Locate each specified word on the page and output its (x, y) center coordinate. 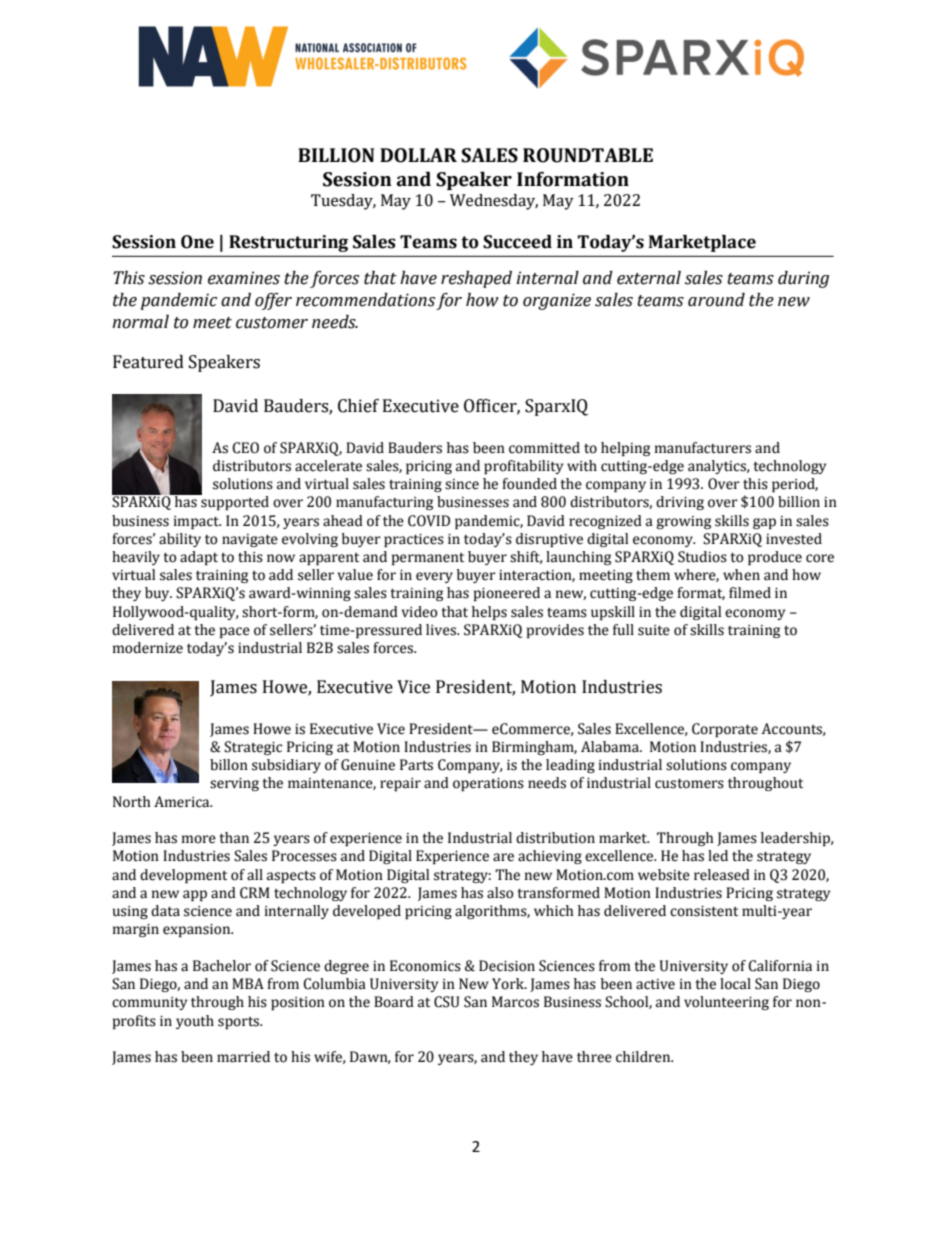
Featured (148, 362)
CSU (447, 1002)
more (199, 839)
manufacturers (703, 448)
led (718, 856)
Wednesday (494, 202)
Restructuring (288, 243)
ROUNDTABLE (588, 155)
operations (488, 784)
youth (195, 1022)
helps (489, 613)
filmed (750, 593)
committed (544, 448)
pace (235, 632)
